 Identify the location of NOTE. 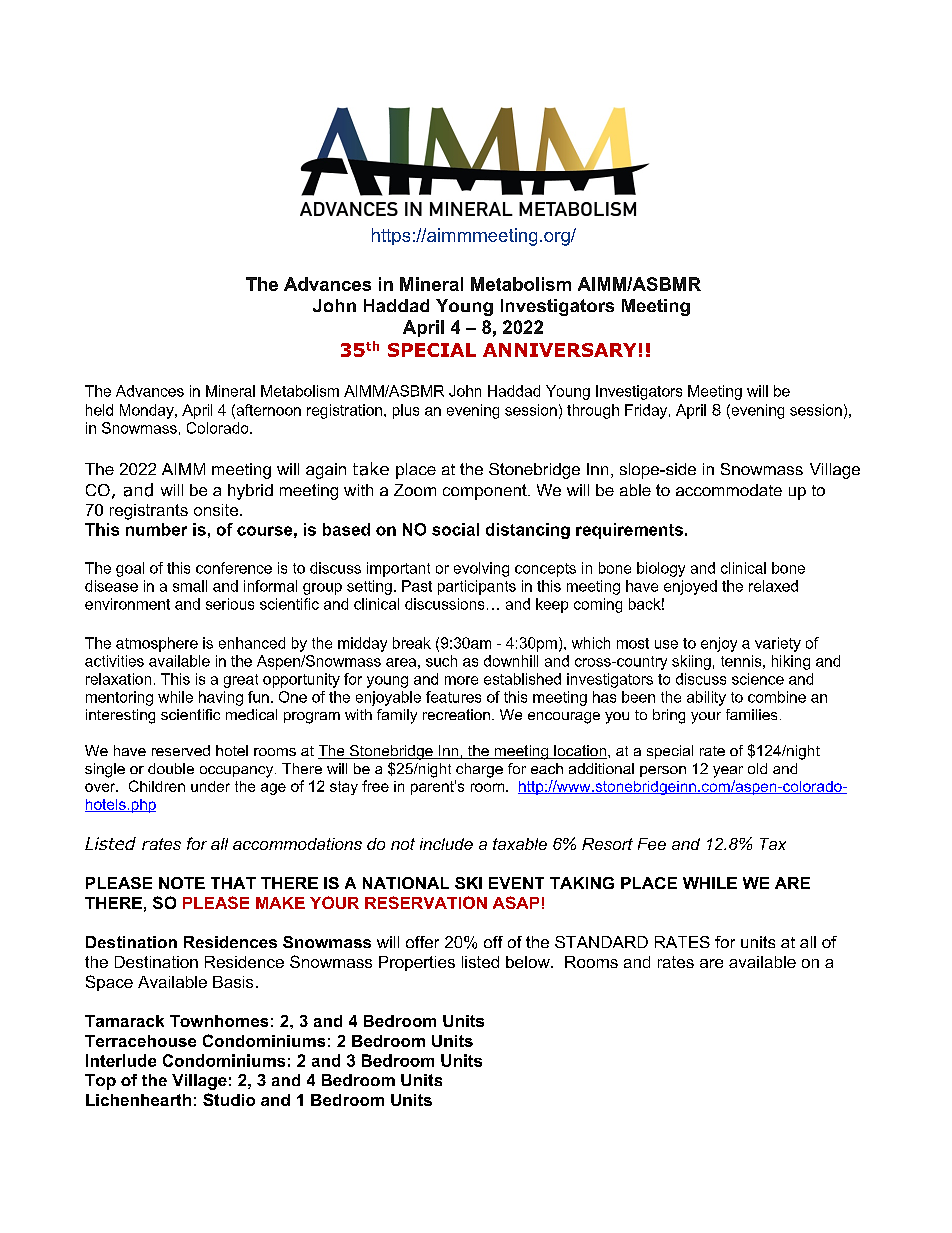
(182, 883).
